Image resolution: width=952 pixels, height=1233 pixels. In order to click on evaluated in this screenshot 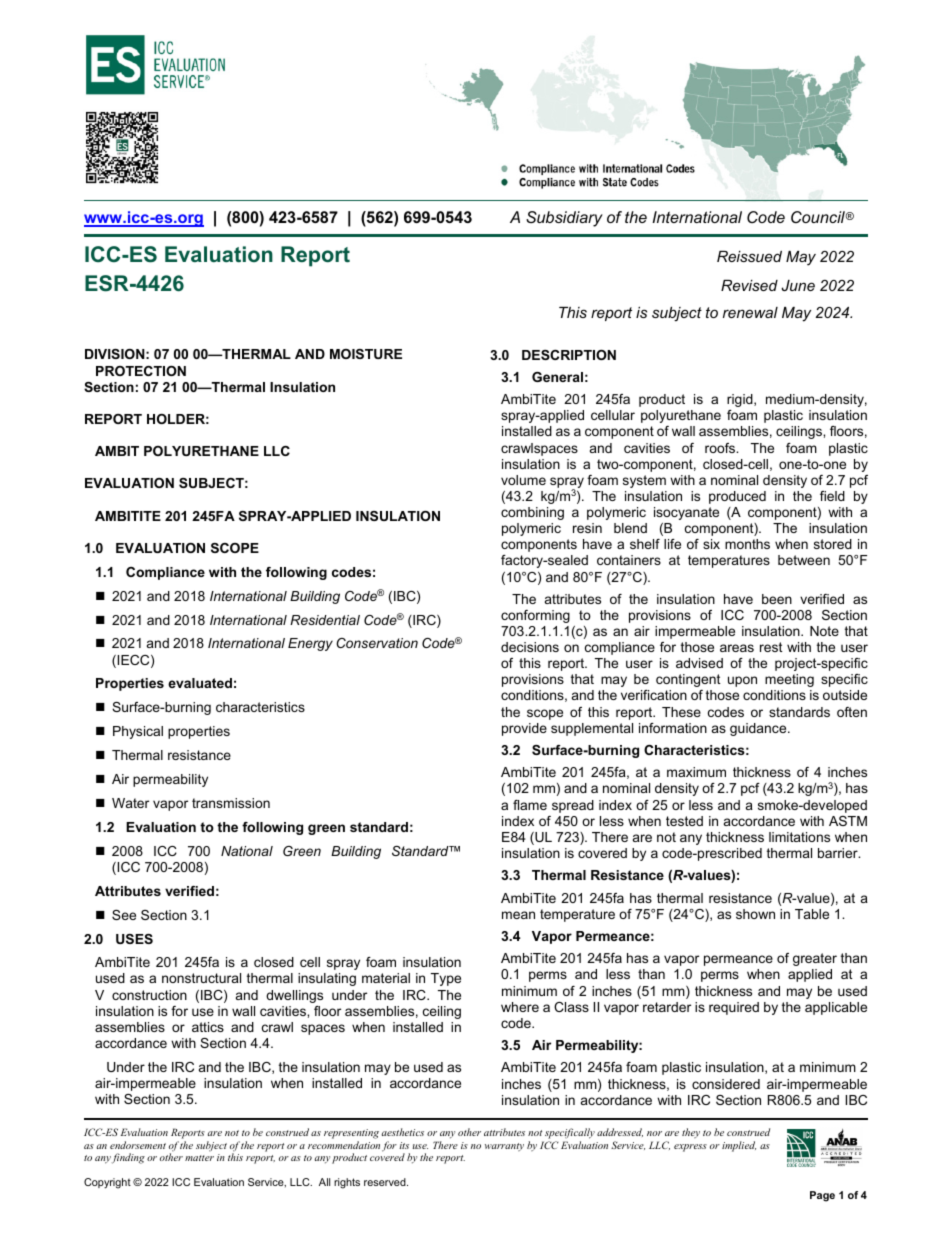, I will do `click(200, 683)`.
